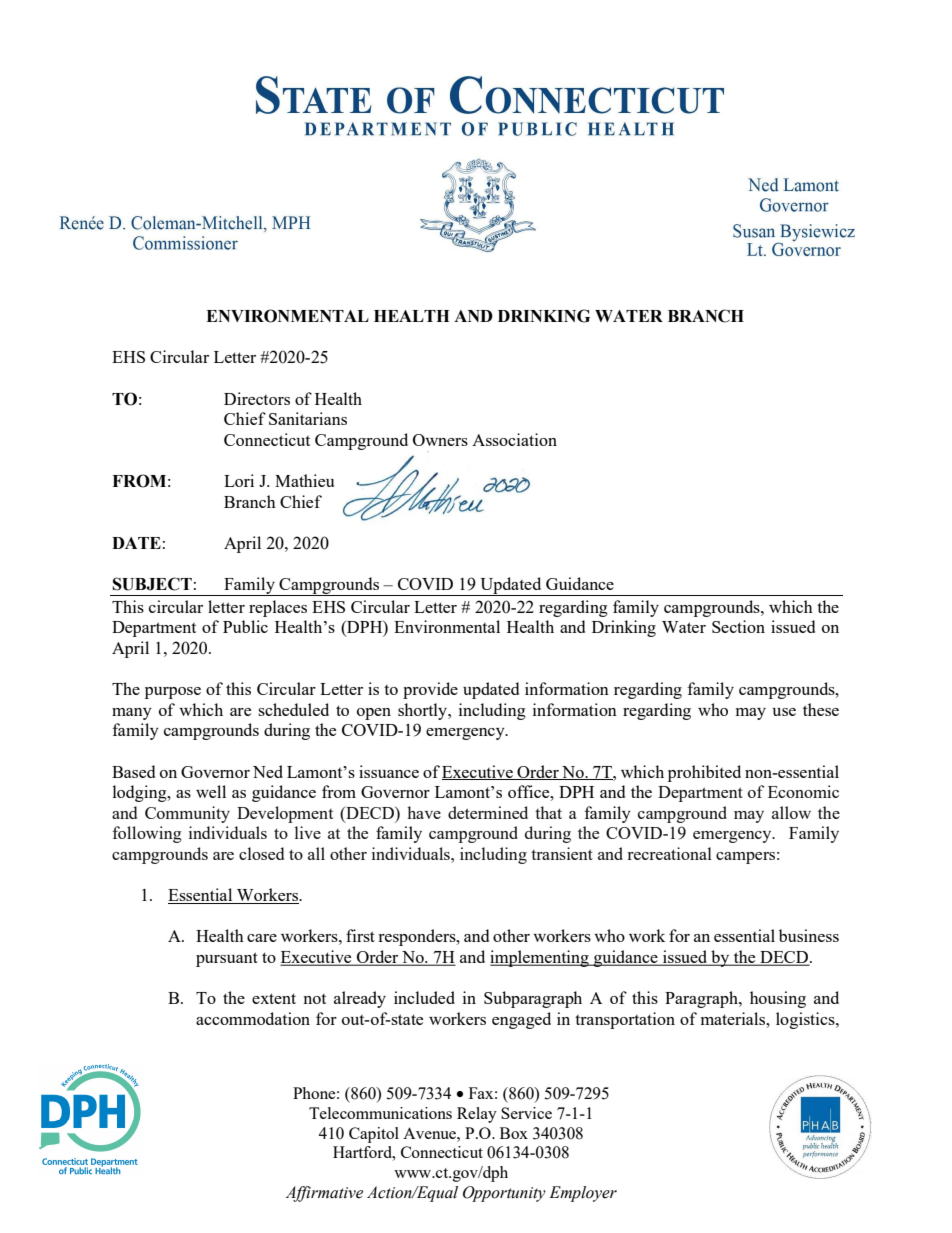 The height and width of the image is (1233, 952). I want to click on Opportunity, so click(504, 1194).
